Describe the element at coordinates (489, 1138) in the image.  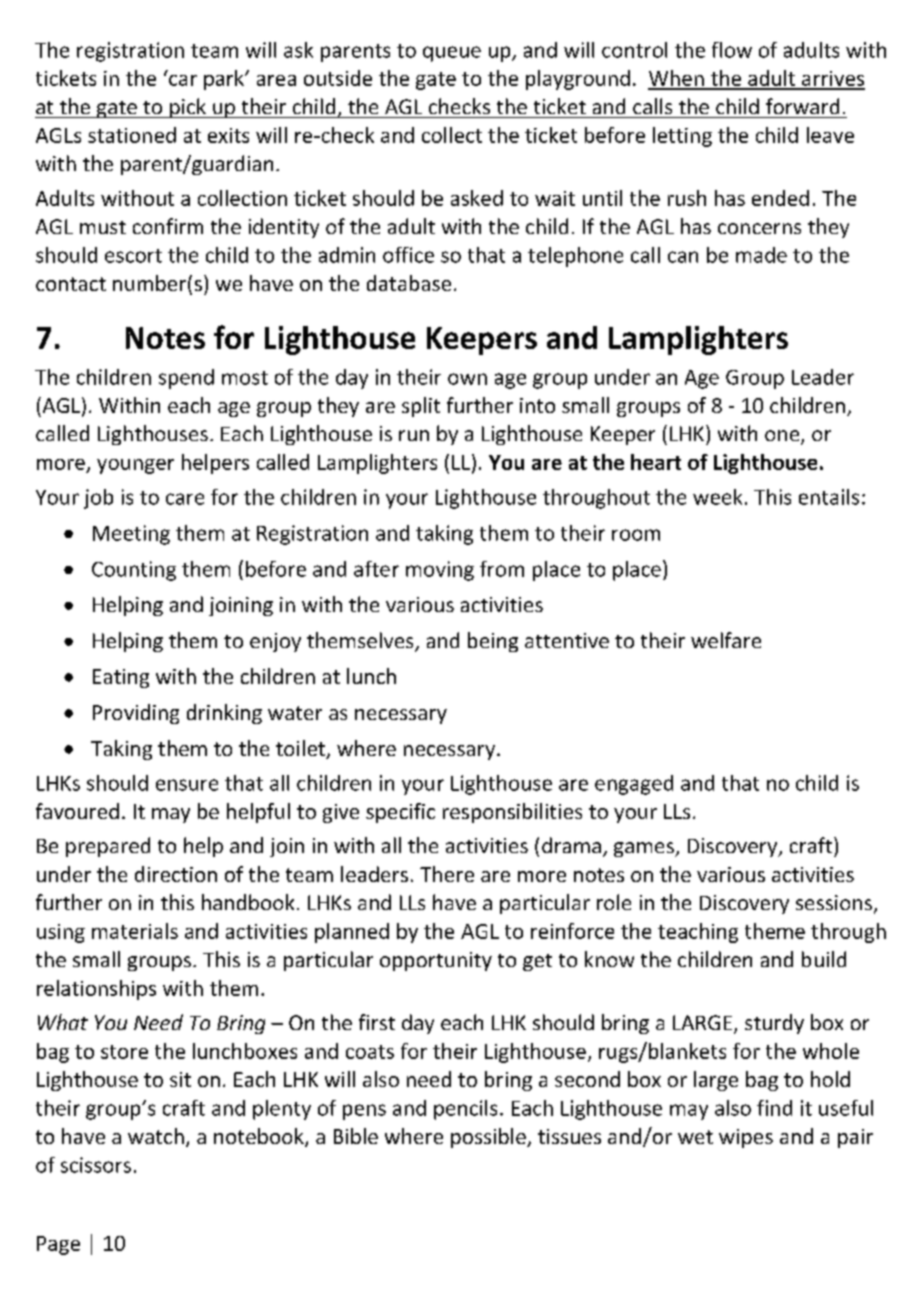
I see `possible` at that location.
